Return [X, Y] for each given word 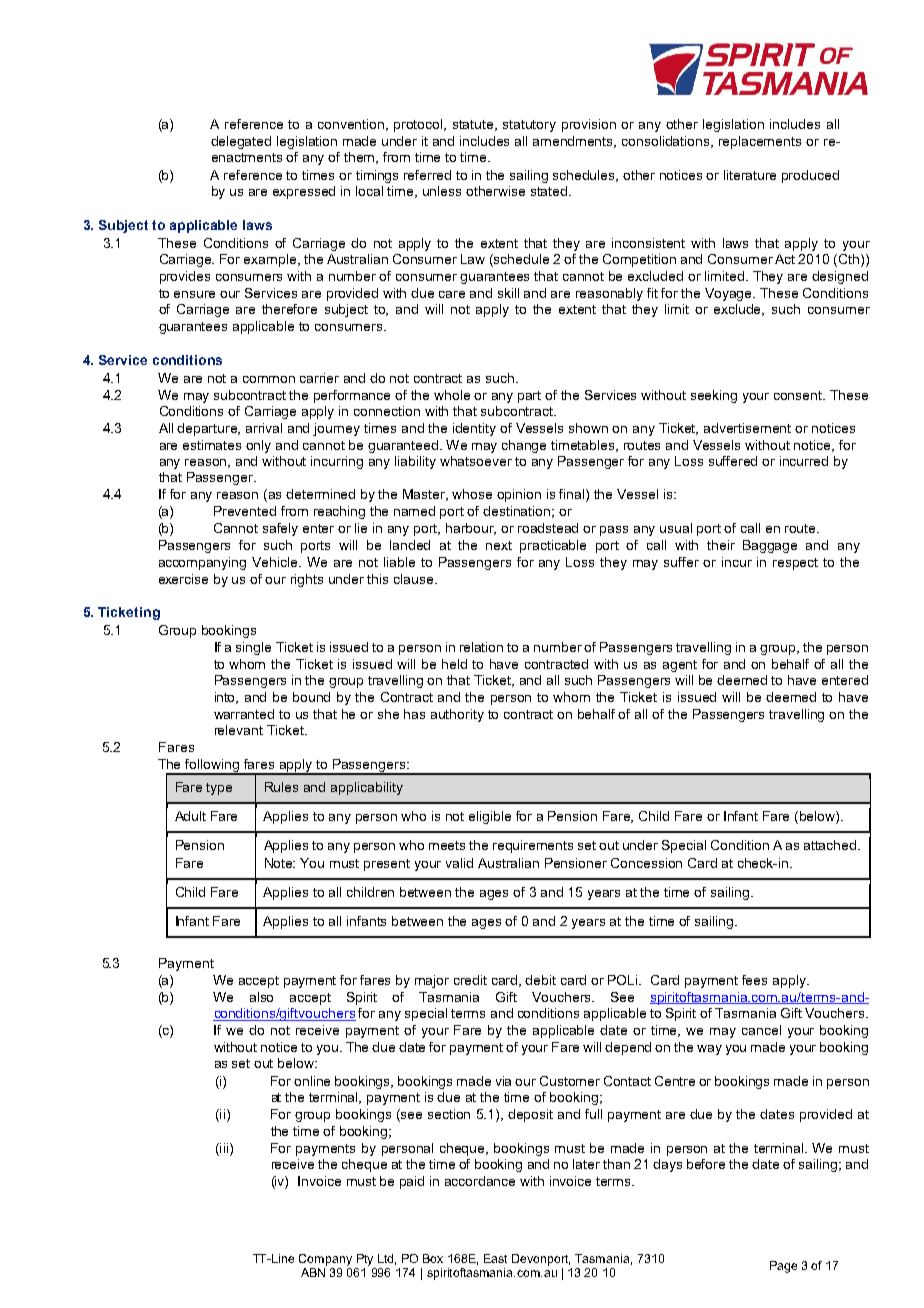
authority [457, 715]
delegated [241, 142]
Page [783, 1267]
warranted [244, 714]
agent [680, 666]
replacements [760, 142]
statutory [529, 126]
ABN [313, 1272]
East [495, 1258]
